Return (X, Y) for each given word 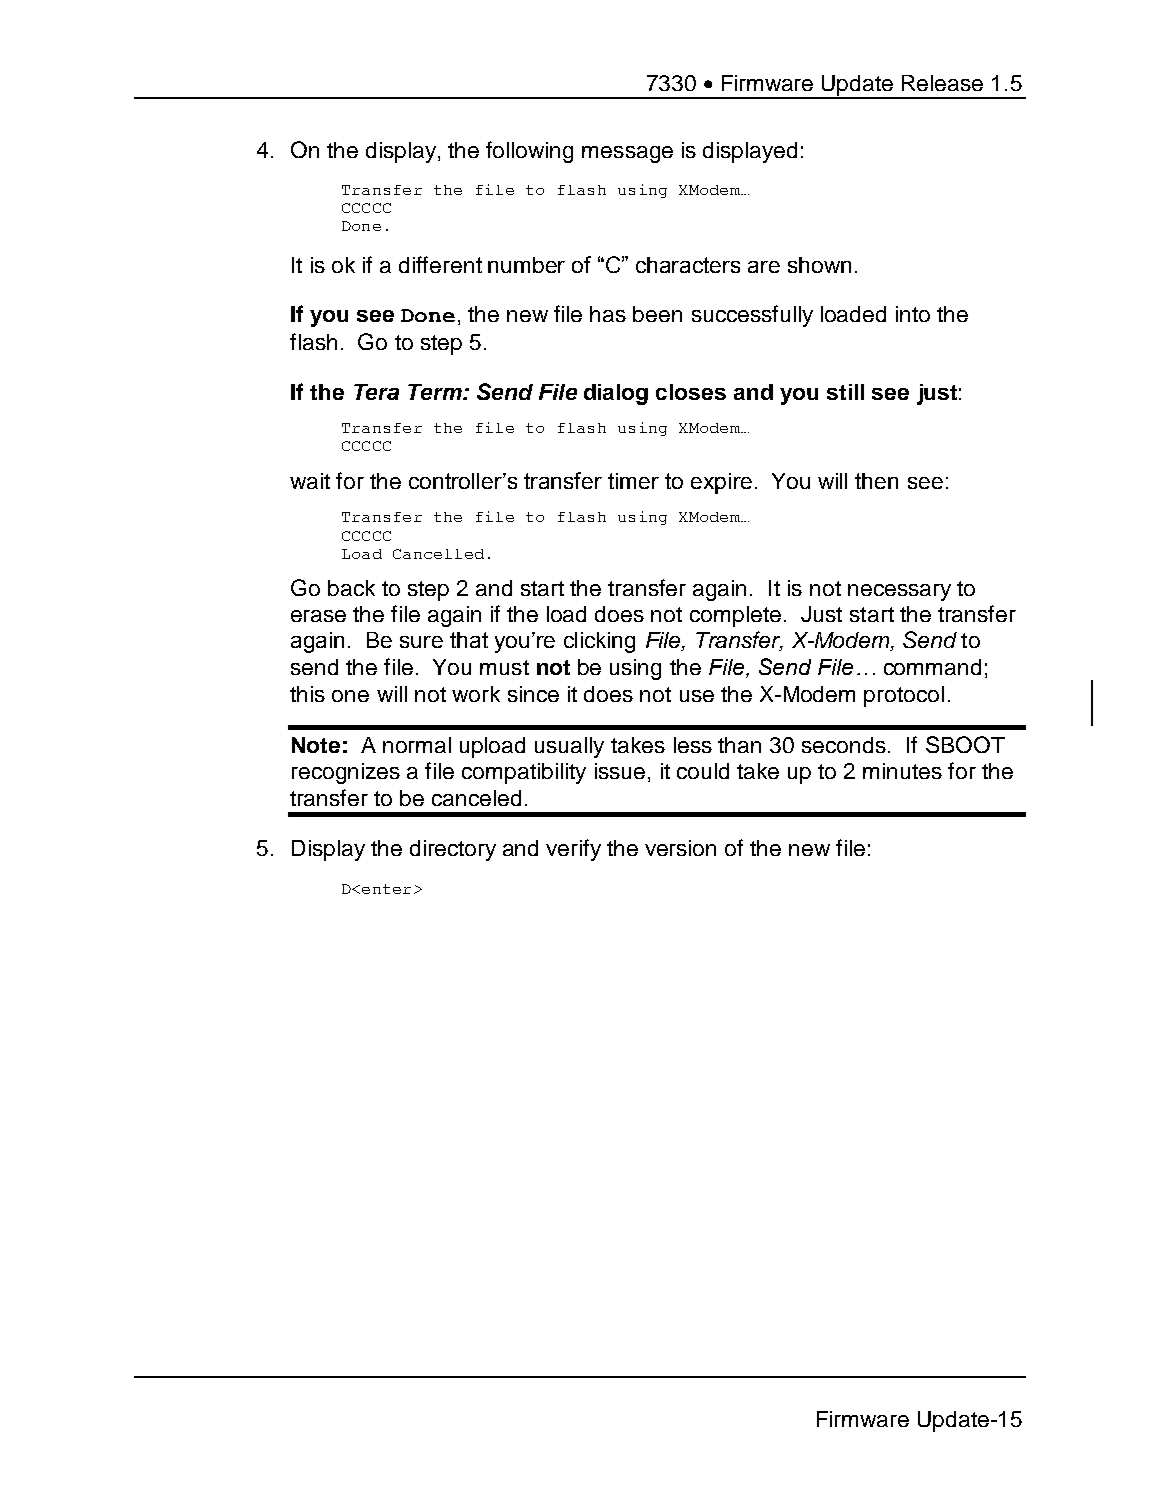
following (529, 152)
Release (942, 83)
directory (453, 850)
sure (421, 642)
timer (633, 481)
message (627, 154)
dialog (616, 394)
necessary (899, 592)
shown (819, 265)
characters (688, 265)
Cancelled (438, 554)
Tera (376, 392)
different (440, 264)
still (845, 392)
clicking (599, 642)
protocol (904, 696)
